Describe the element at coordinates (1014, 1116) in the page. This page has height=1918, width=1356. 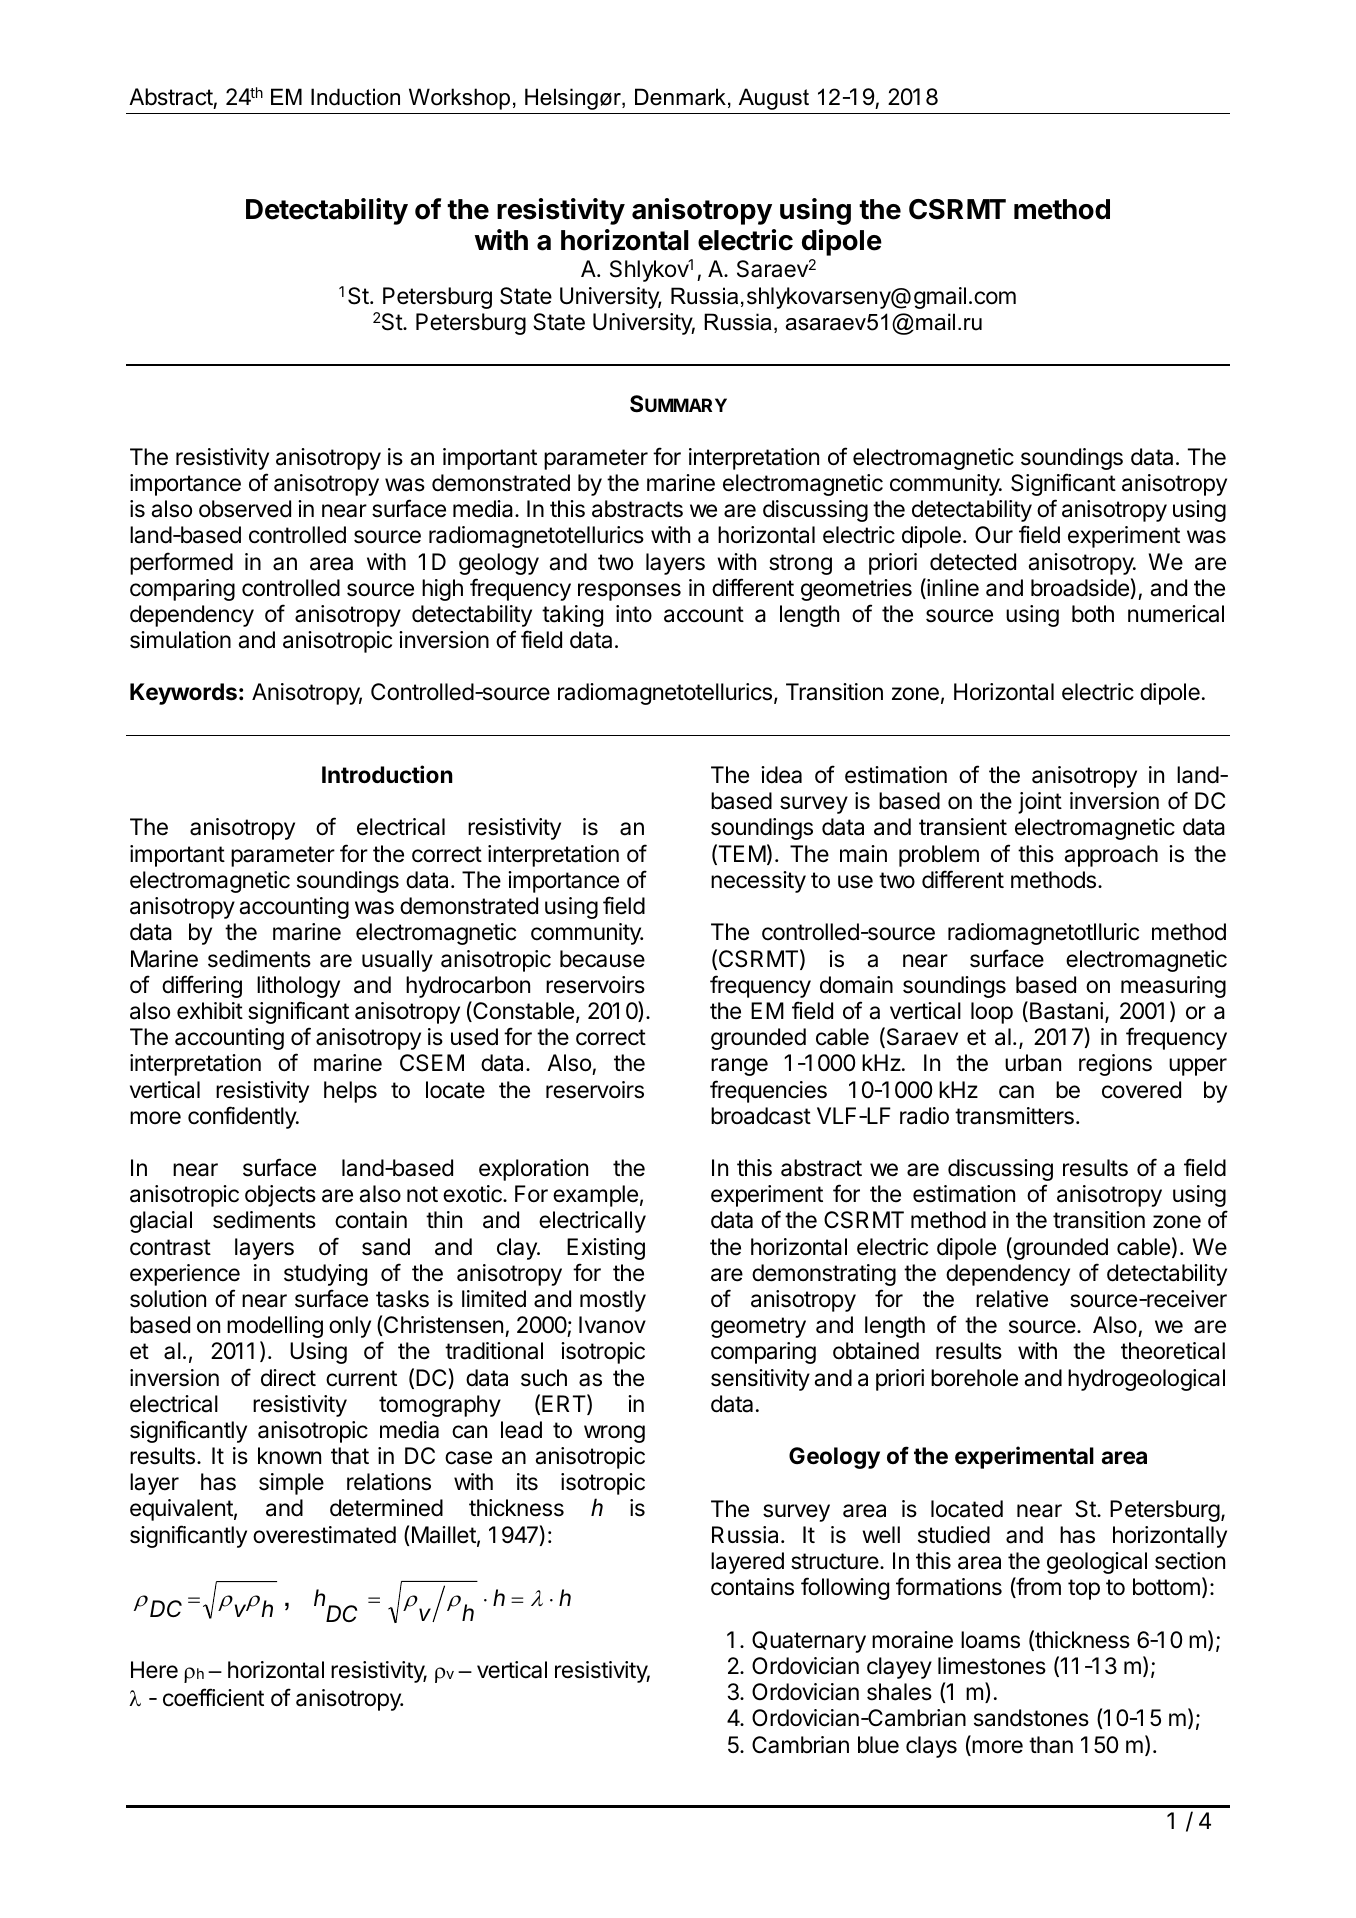
I see `transmitters` at that location.
